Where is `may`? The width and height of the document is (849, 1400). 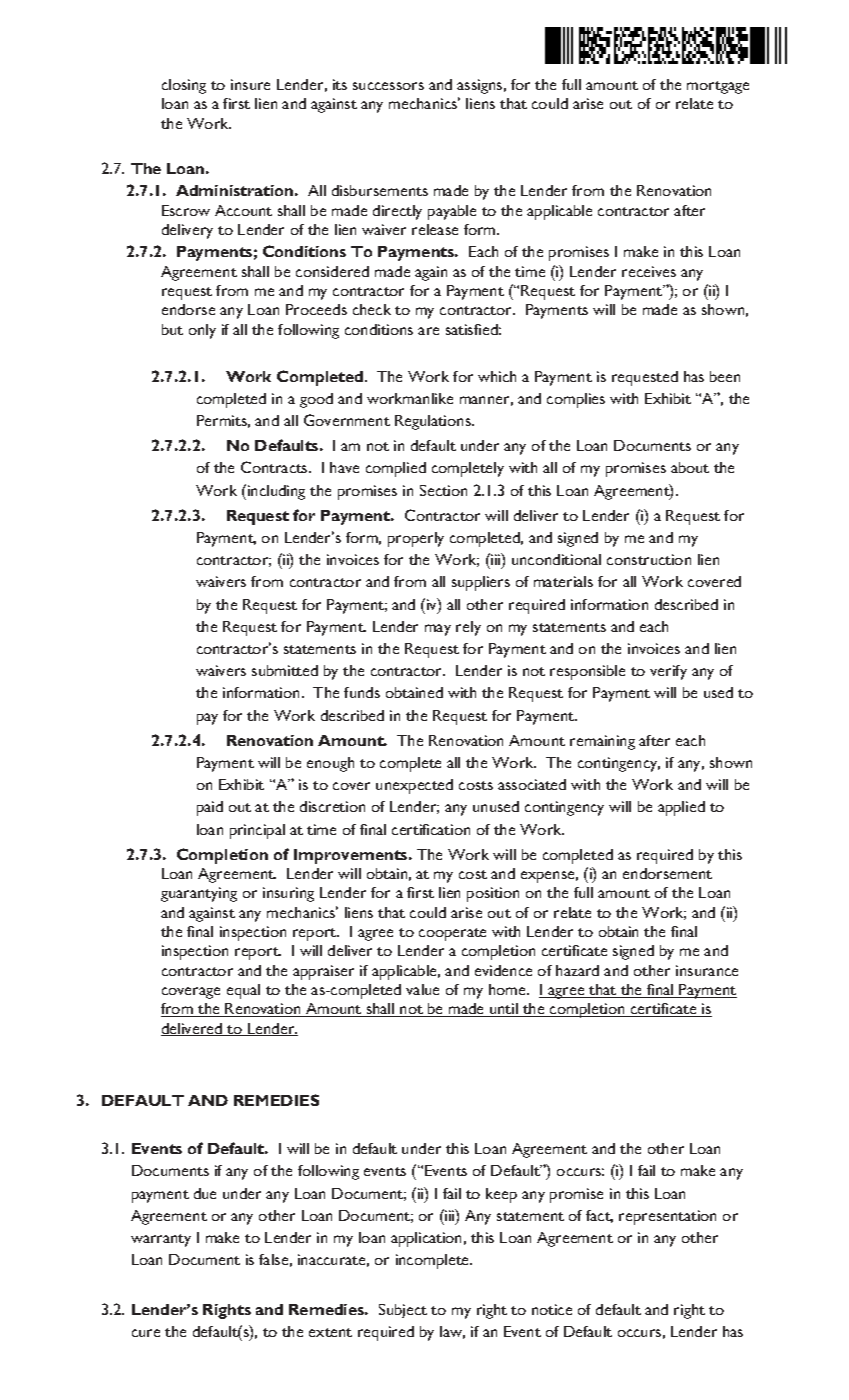
may is located at coordinates (438, 630).
